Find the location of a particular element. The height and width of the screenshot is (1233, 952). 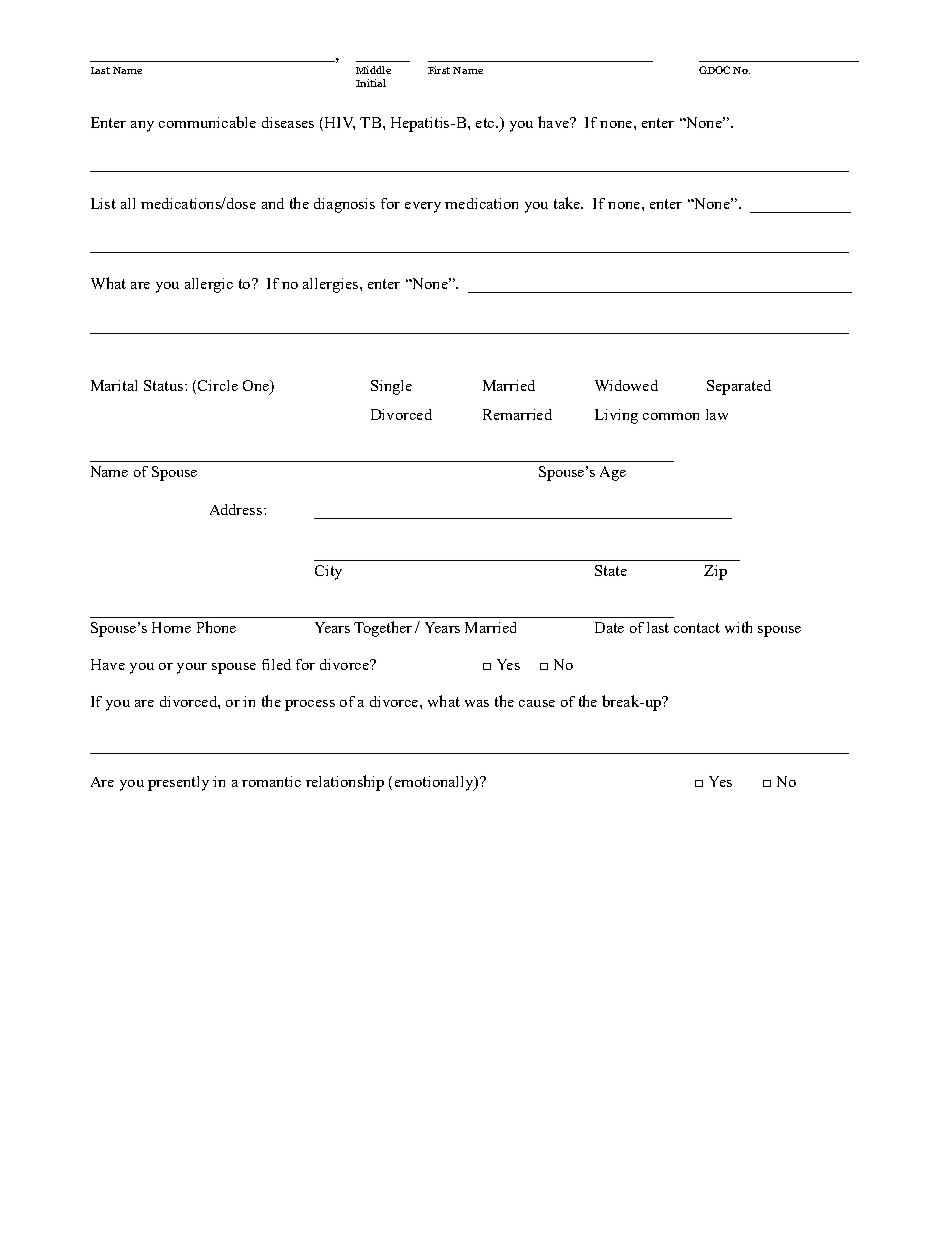

emotionally is located at coordinates (435, 783).
